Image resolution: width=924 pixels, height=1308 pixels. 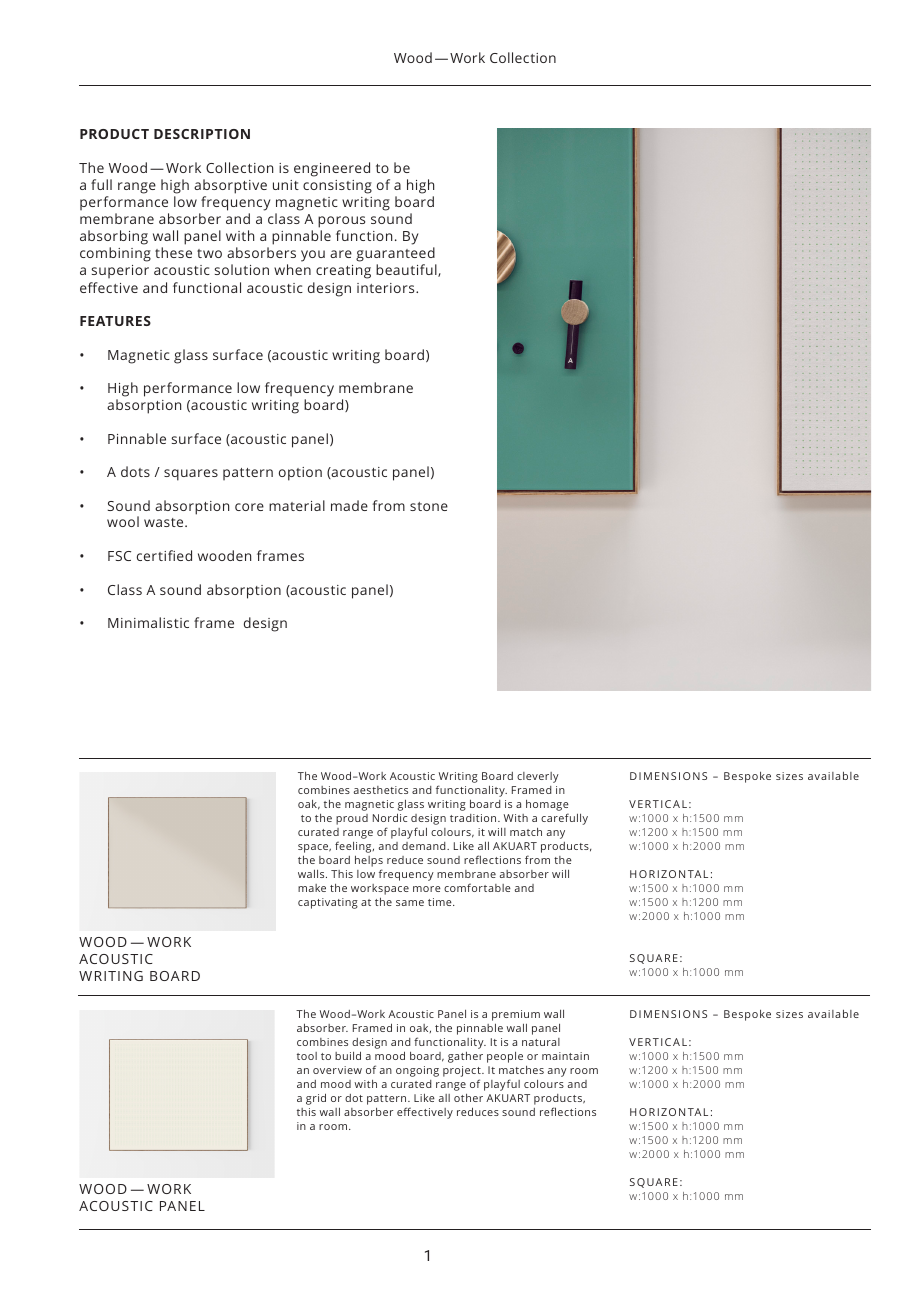 What do you see at coordinates (148, 622) in the screenshot?
I see `Minimalistic` at bounding box center [148, 622].
